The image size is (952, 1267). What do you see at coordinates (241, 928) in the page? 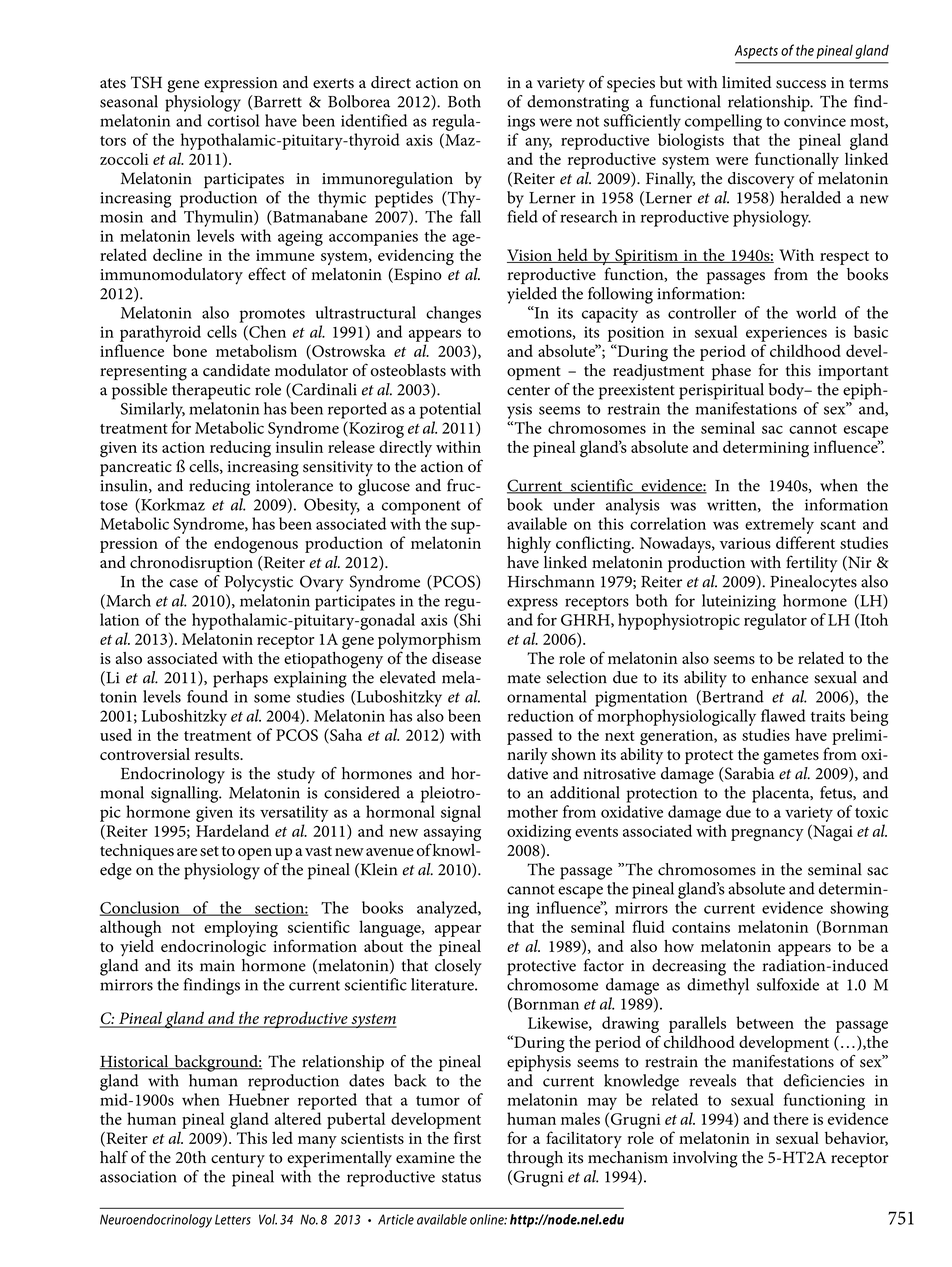
I see `employing` at bounding box center [241, 928].
